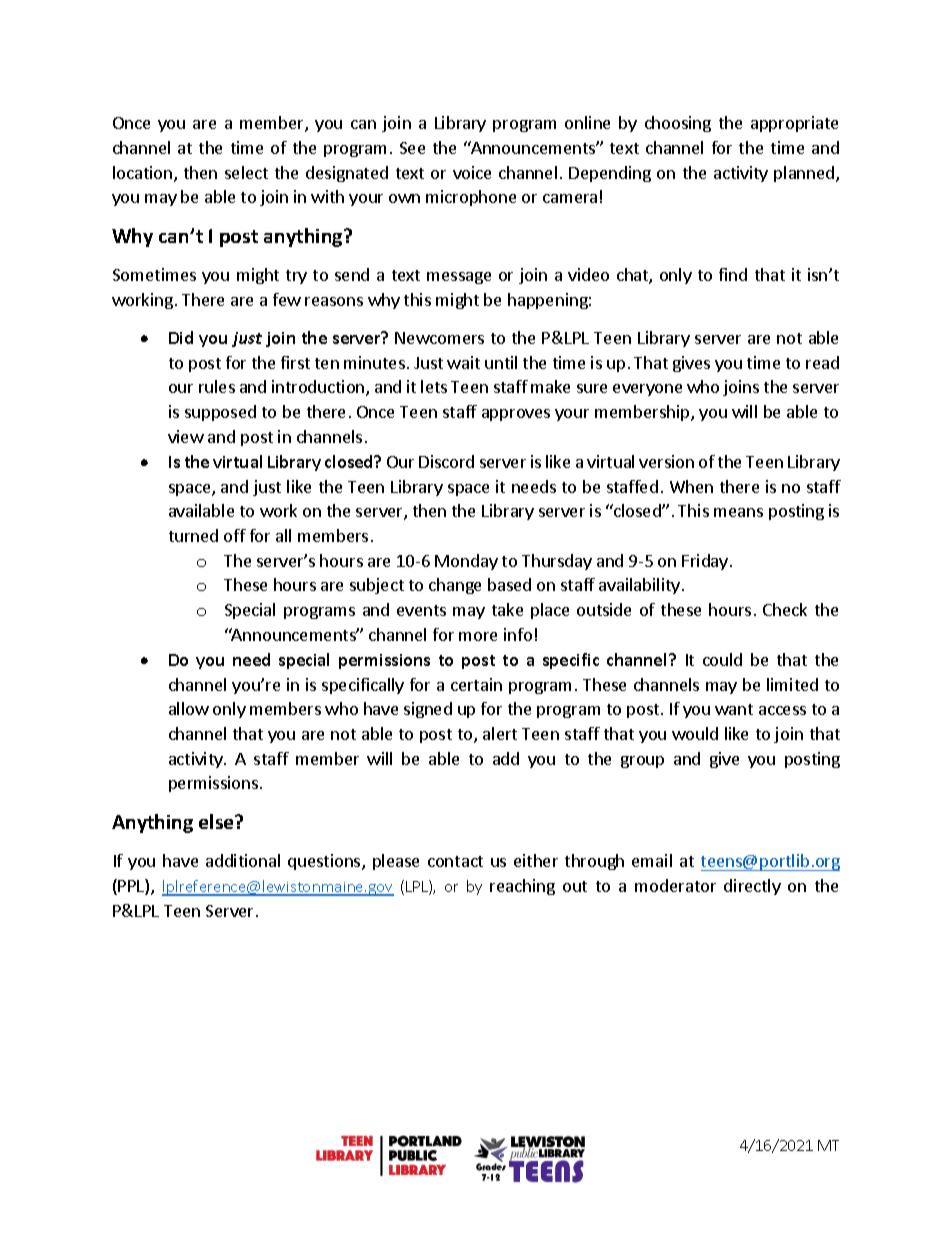 This document has width=952, height=1233. I want to click on Newcomers, so click(439, 338).
